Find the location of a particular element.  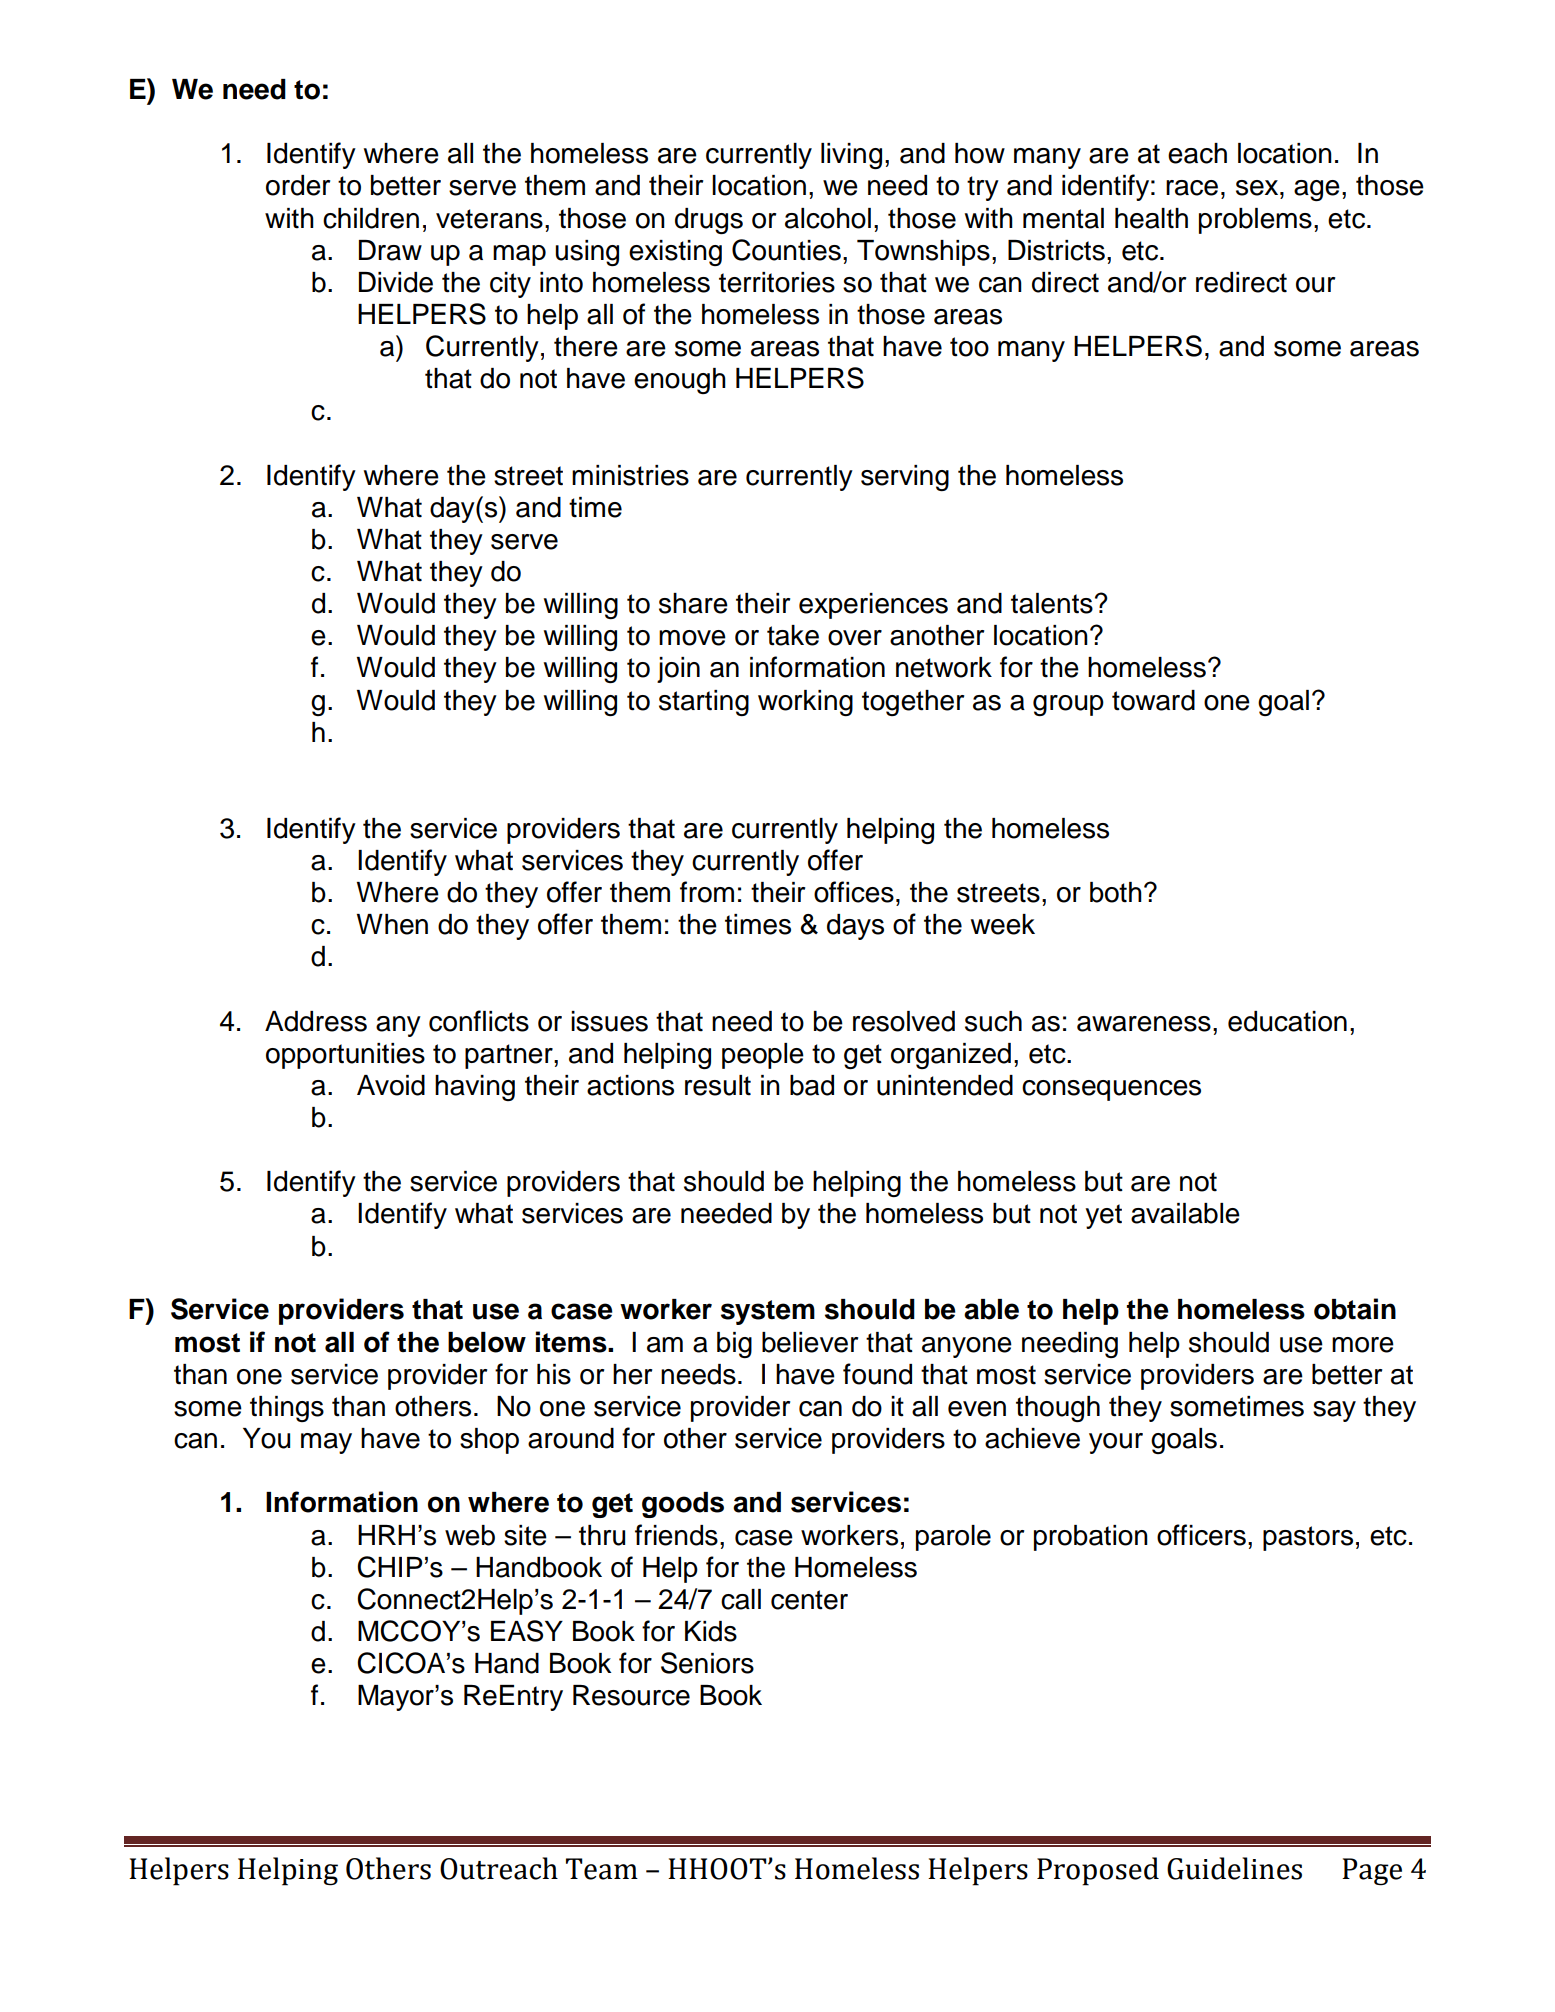

working is located at coordinates (805, 703).
